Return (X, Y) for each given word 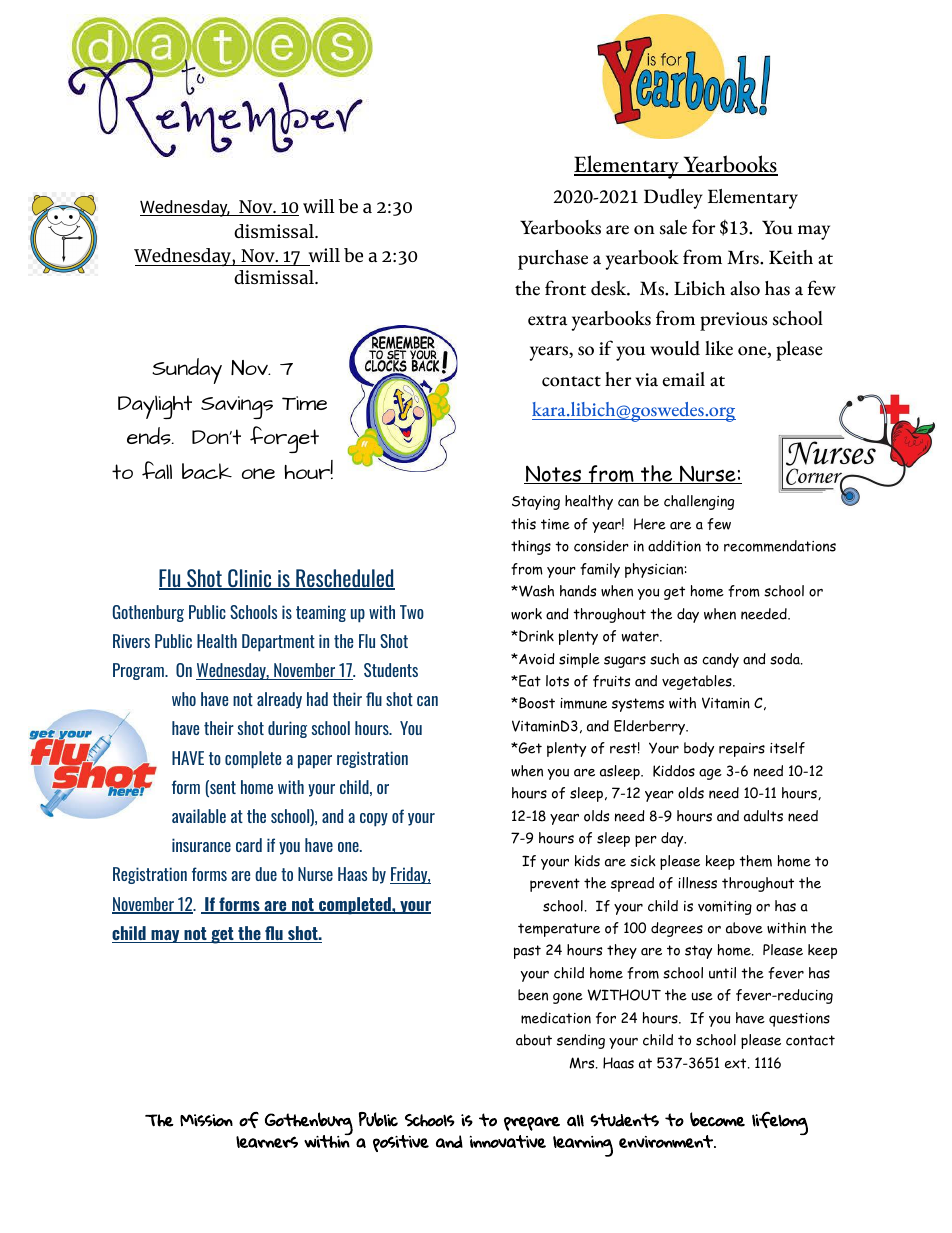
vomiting (725, 908)
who (184, 699)
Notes (554, 474)
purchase (553, 260)
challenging (699, 502)
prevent (555, 885)
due (266, 874)
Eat (529, 681)
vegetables (698, 682)
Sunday (187, 371)
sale (673, 227)
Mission (206, 1120)
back (207, 471)
